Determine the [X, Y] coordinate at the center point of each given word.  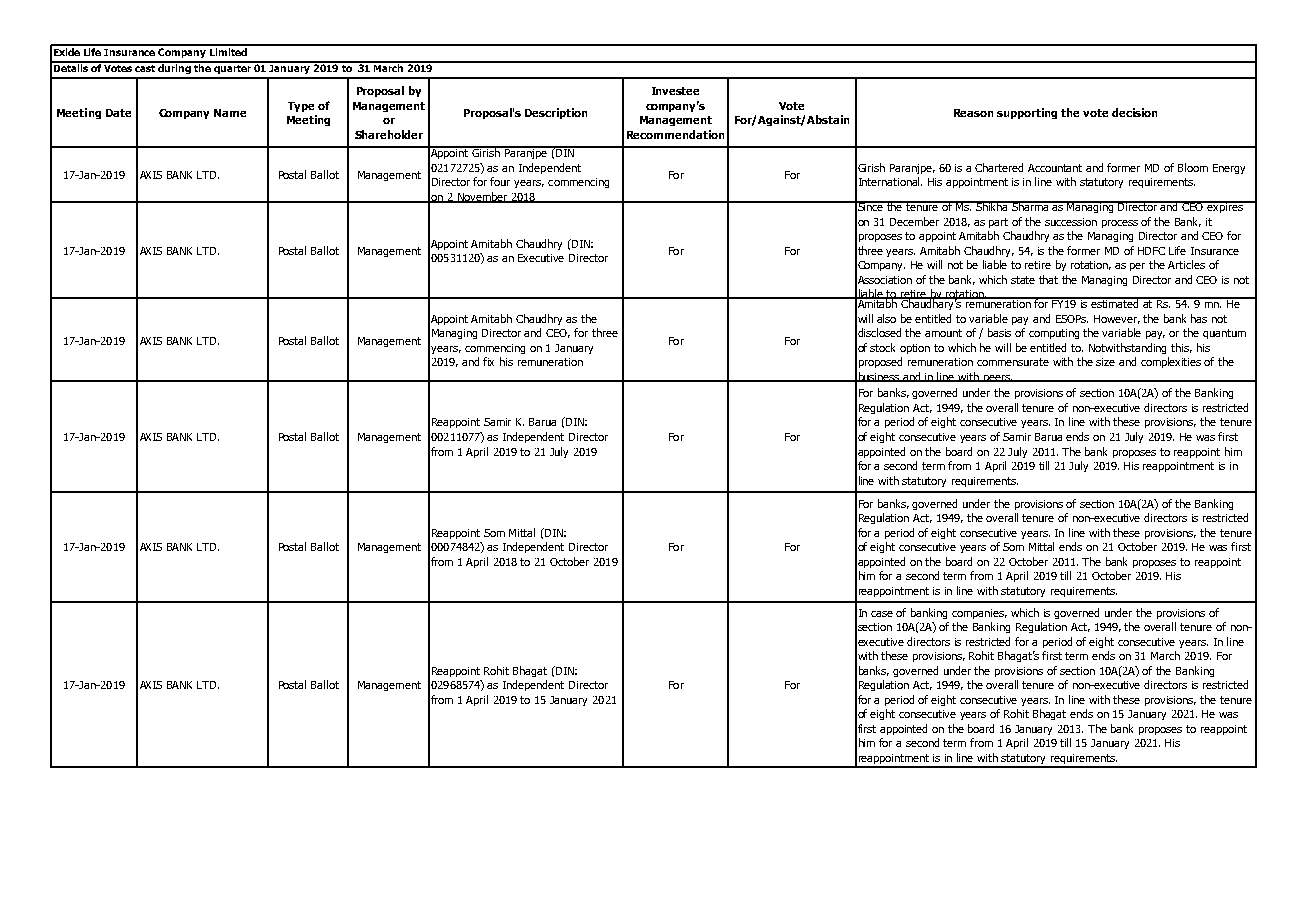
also [886, 318]
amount [943, 333]
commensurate [1013, 362]
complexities [1171, 362]
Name [230, 113]
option [915, 349]
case [882, 614]
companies [979, 614]
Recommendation [675, 134]
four [500, 181]
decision [1134, 112]
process [1120, 224]
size [1105, 362]
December [914, 221]
